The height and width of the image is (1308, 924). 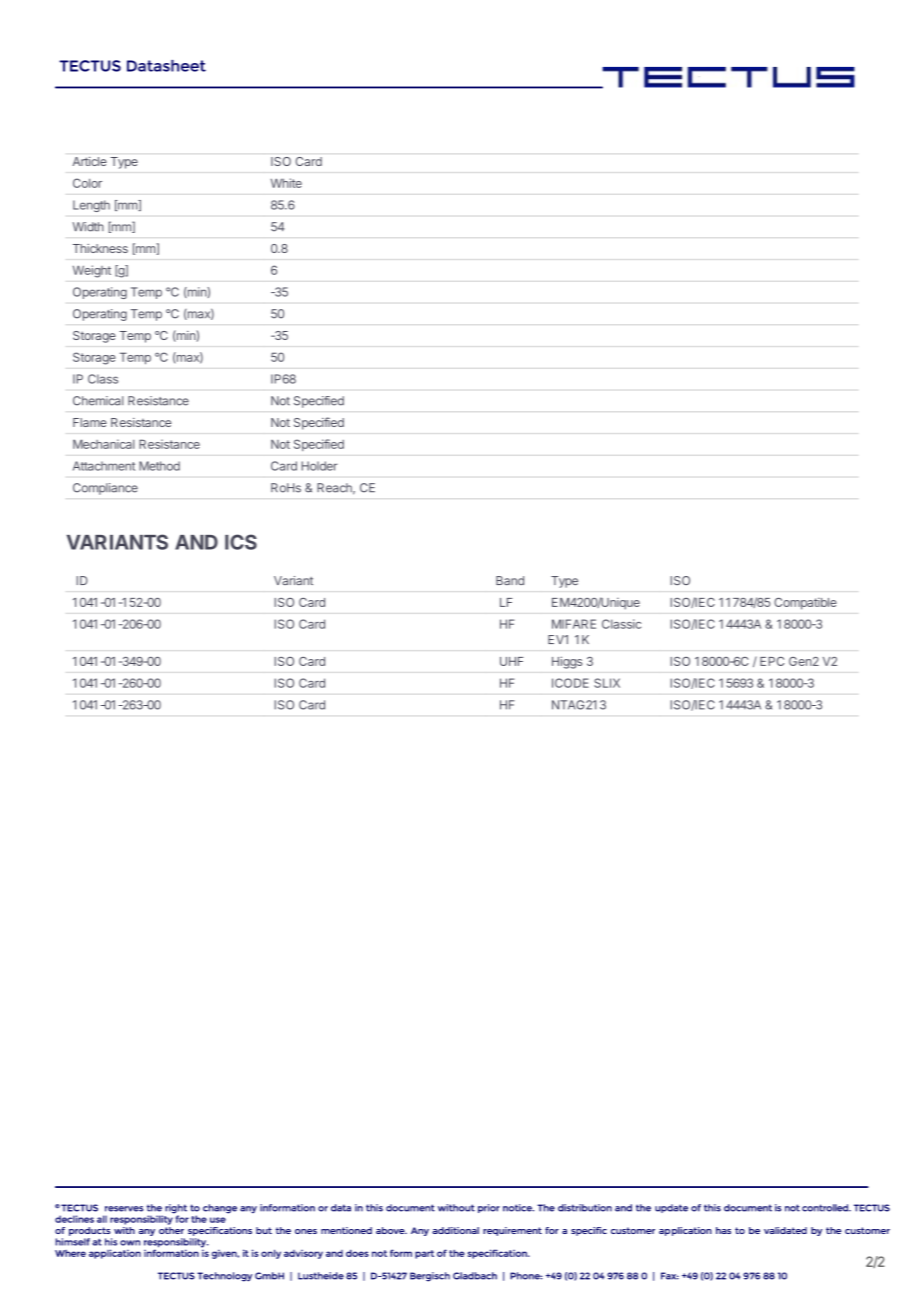 What do you see at coordinates (87, 183) in the image?
I see `Color` at bounding box center [87, 183].
